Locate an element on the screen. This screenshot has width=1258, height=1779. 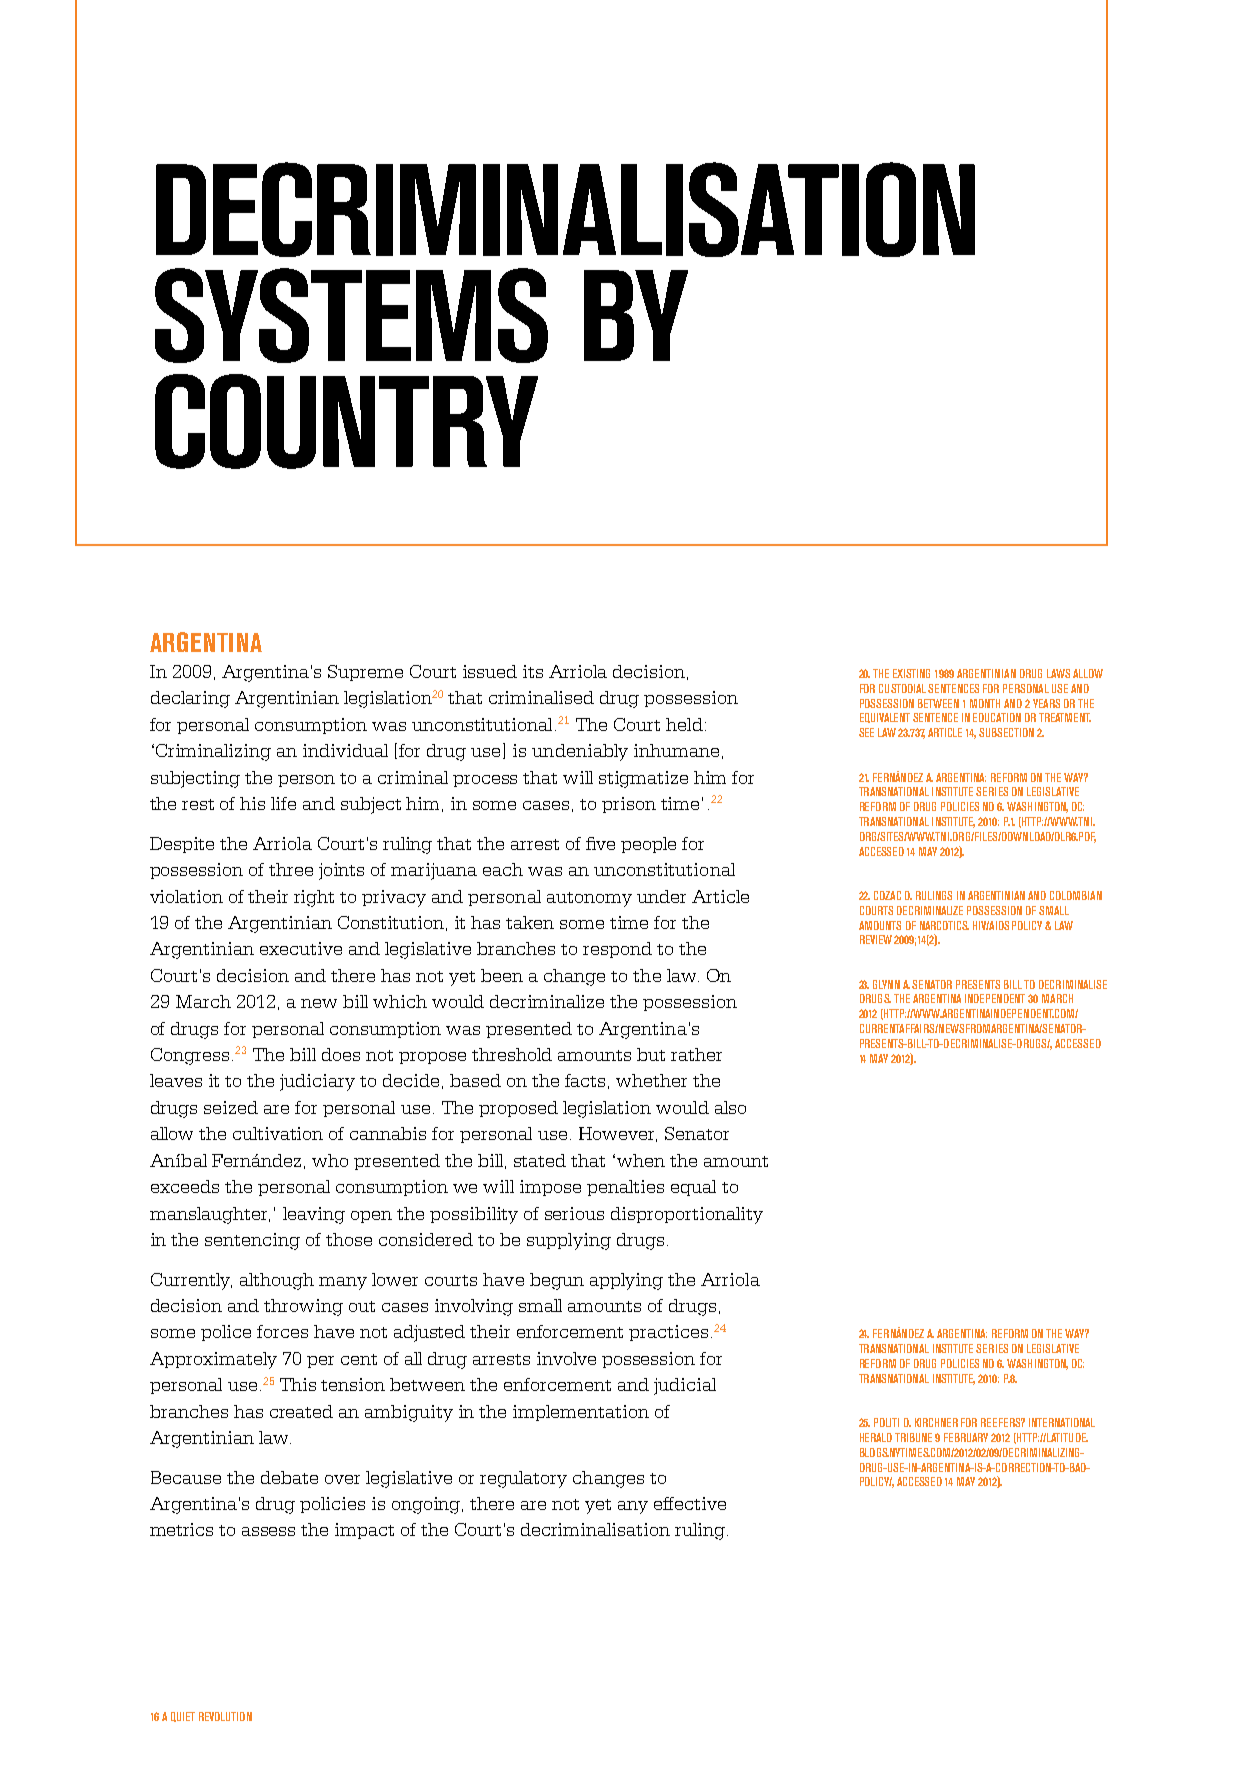
COUNTRY is located at coordinates (346, 421).
